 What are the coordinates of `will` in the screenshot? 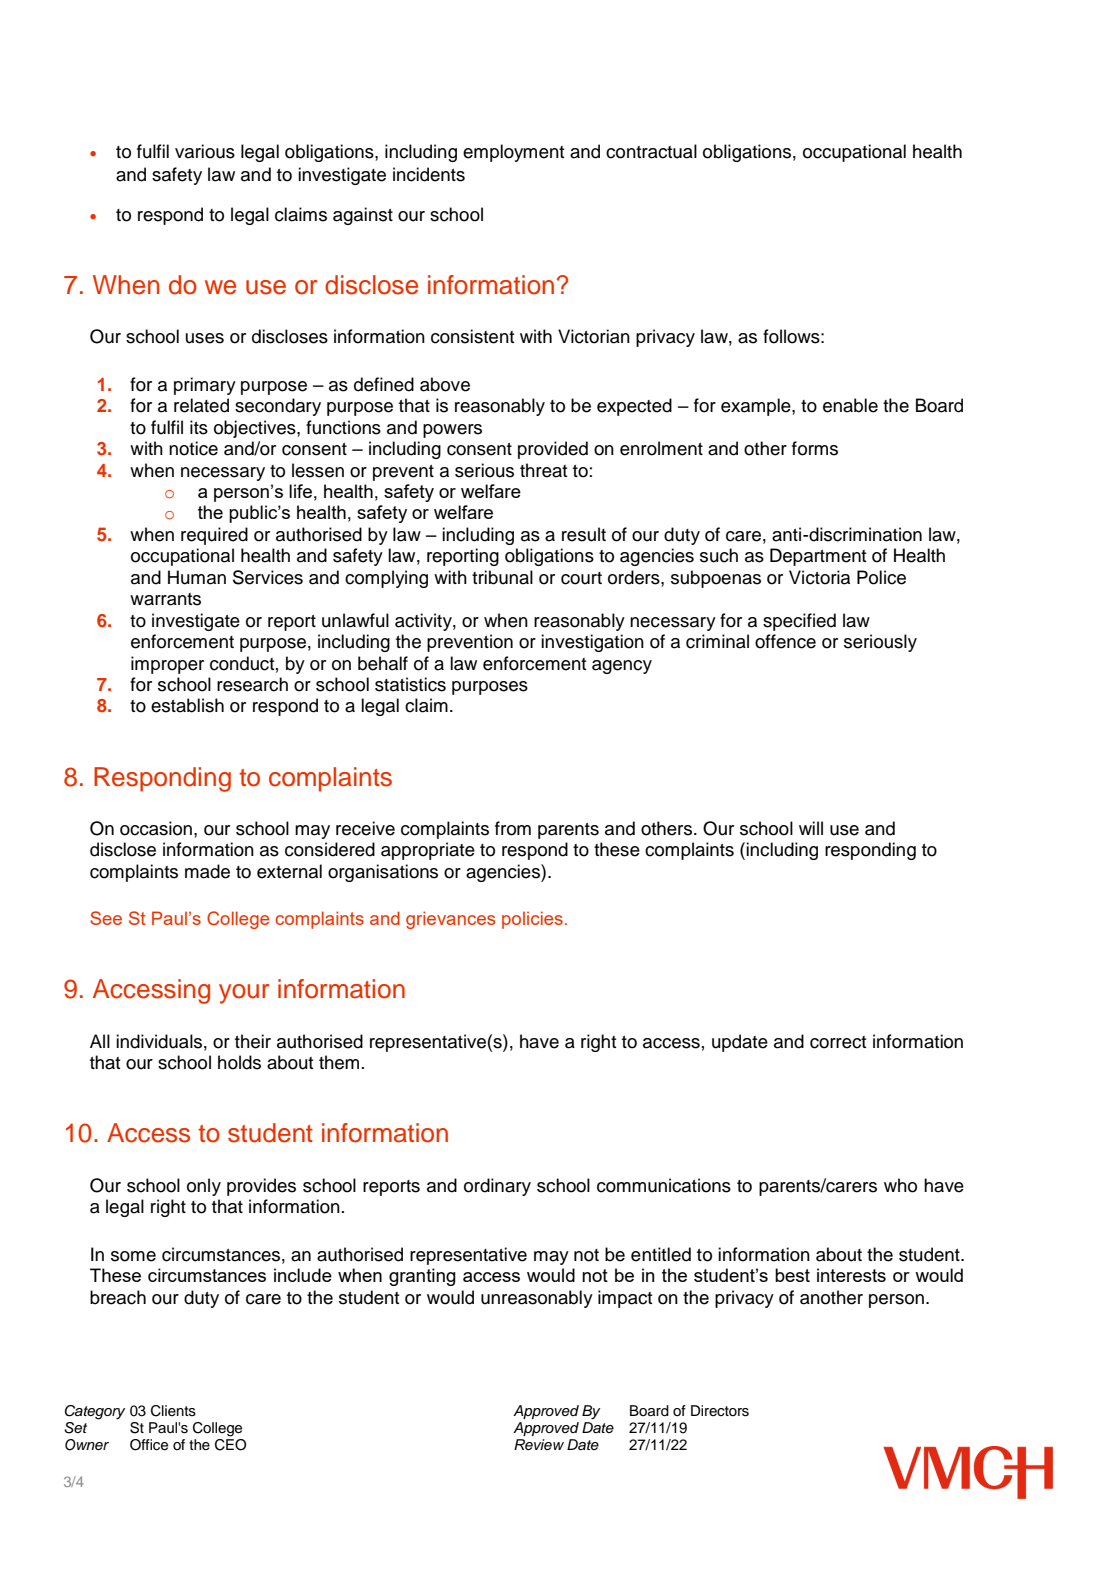 It's located at (811, 828).
